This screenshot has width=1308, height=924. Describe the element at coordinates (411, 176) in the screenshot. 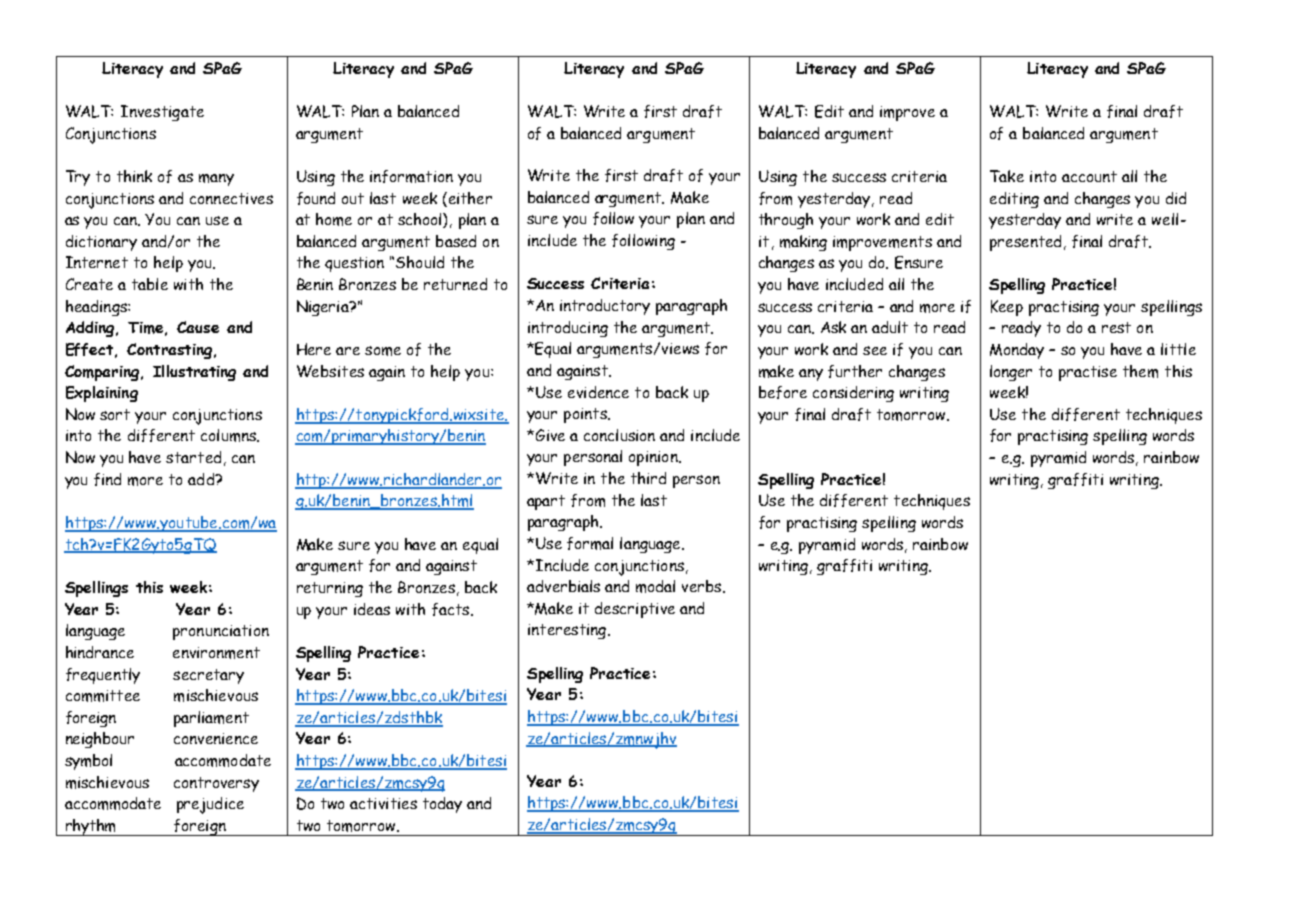

I see `information` at that location.
